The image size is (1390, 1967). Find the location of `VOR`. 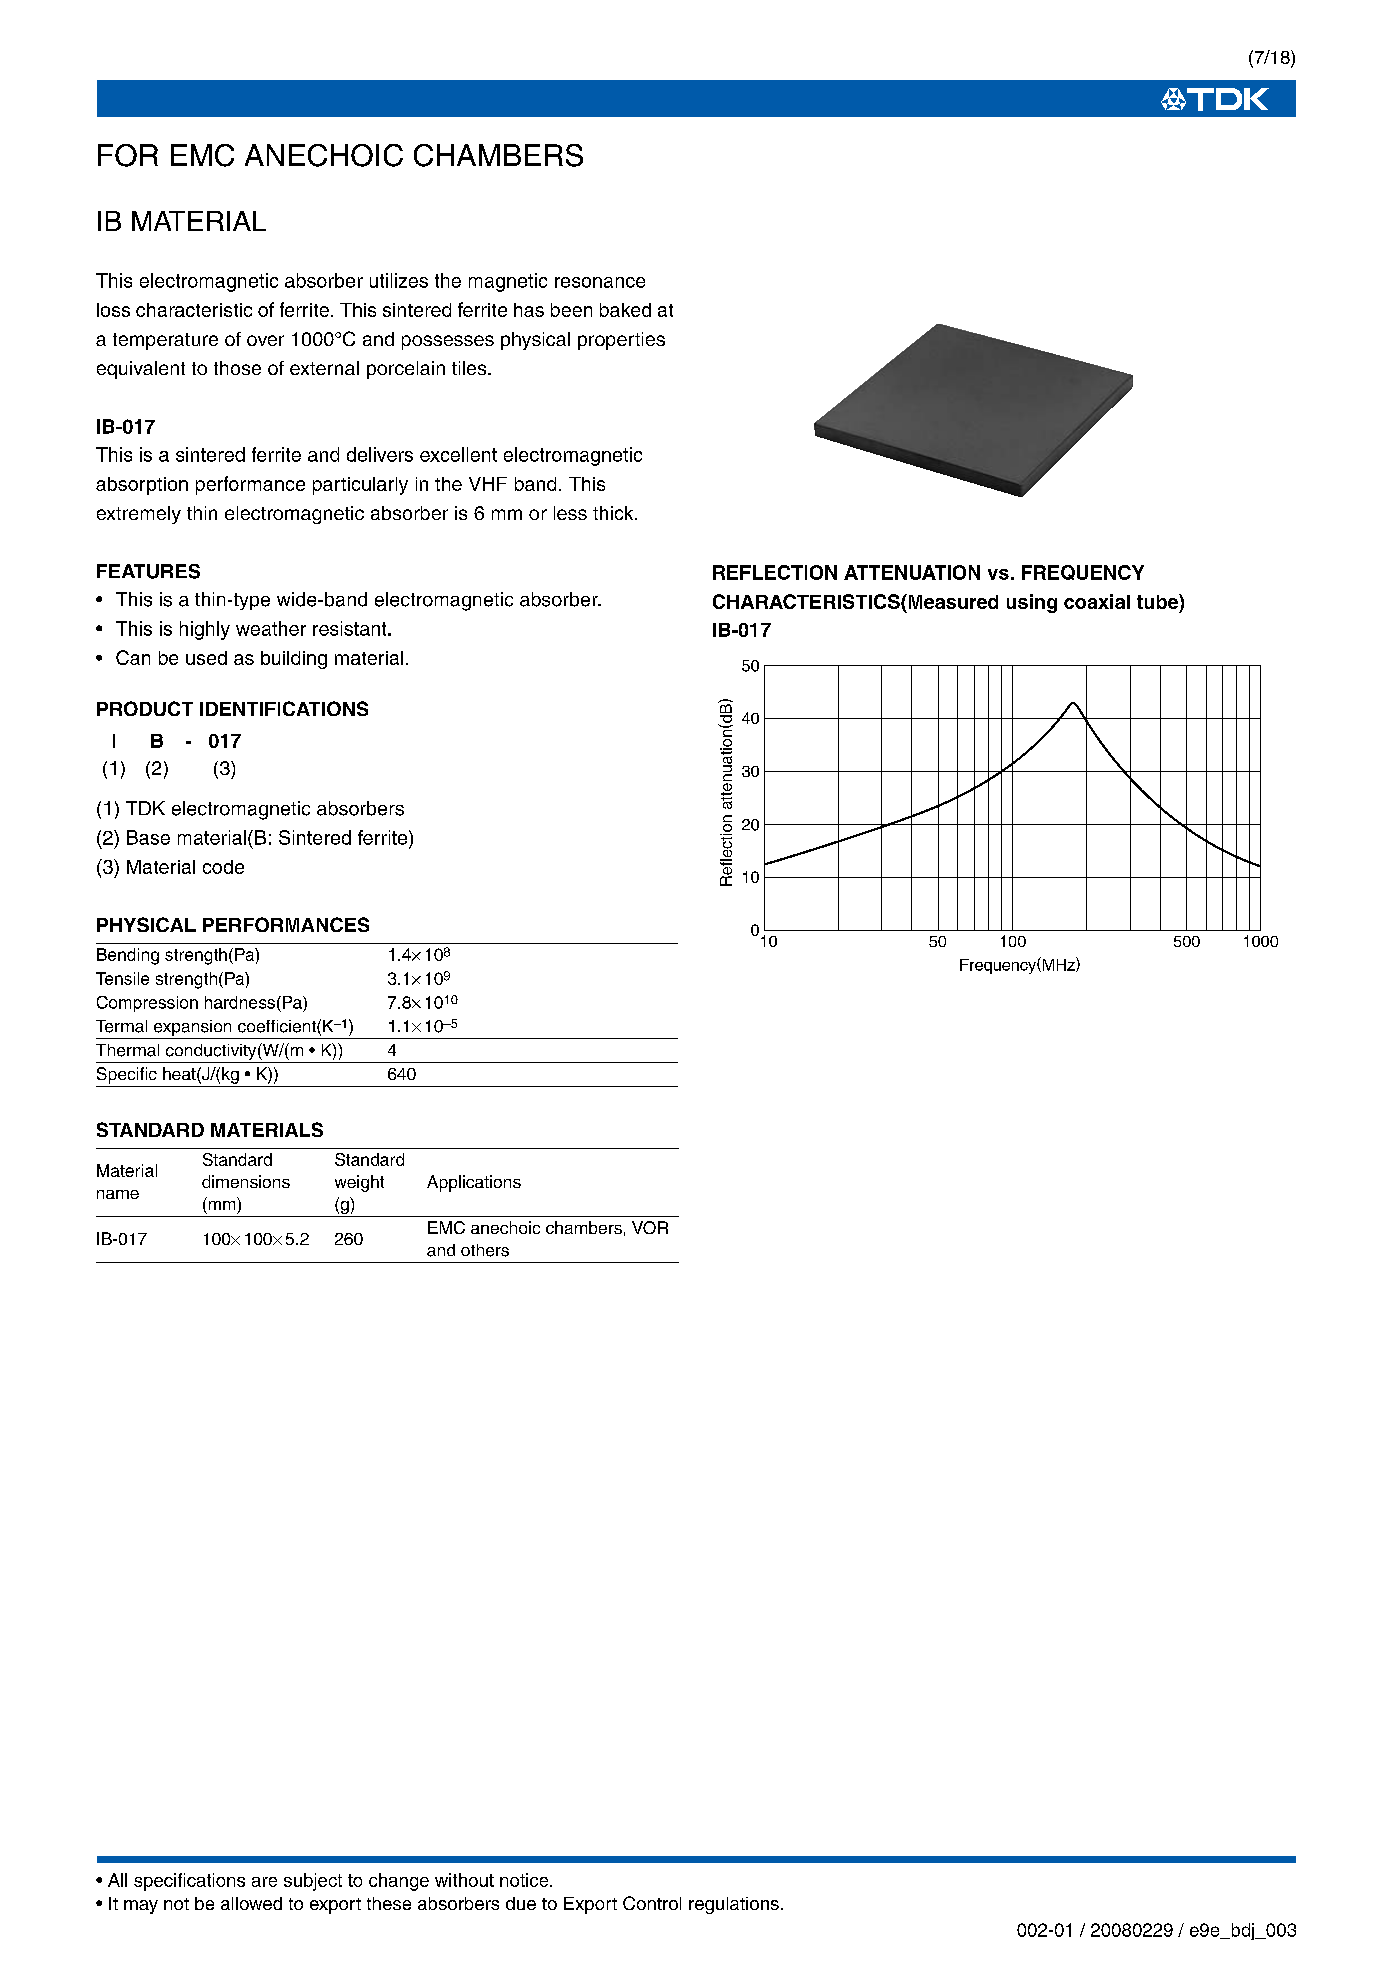

VOR is located at coordinates (650, 1227).
